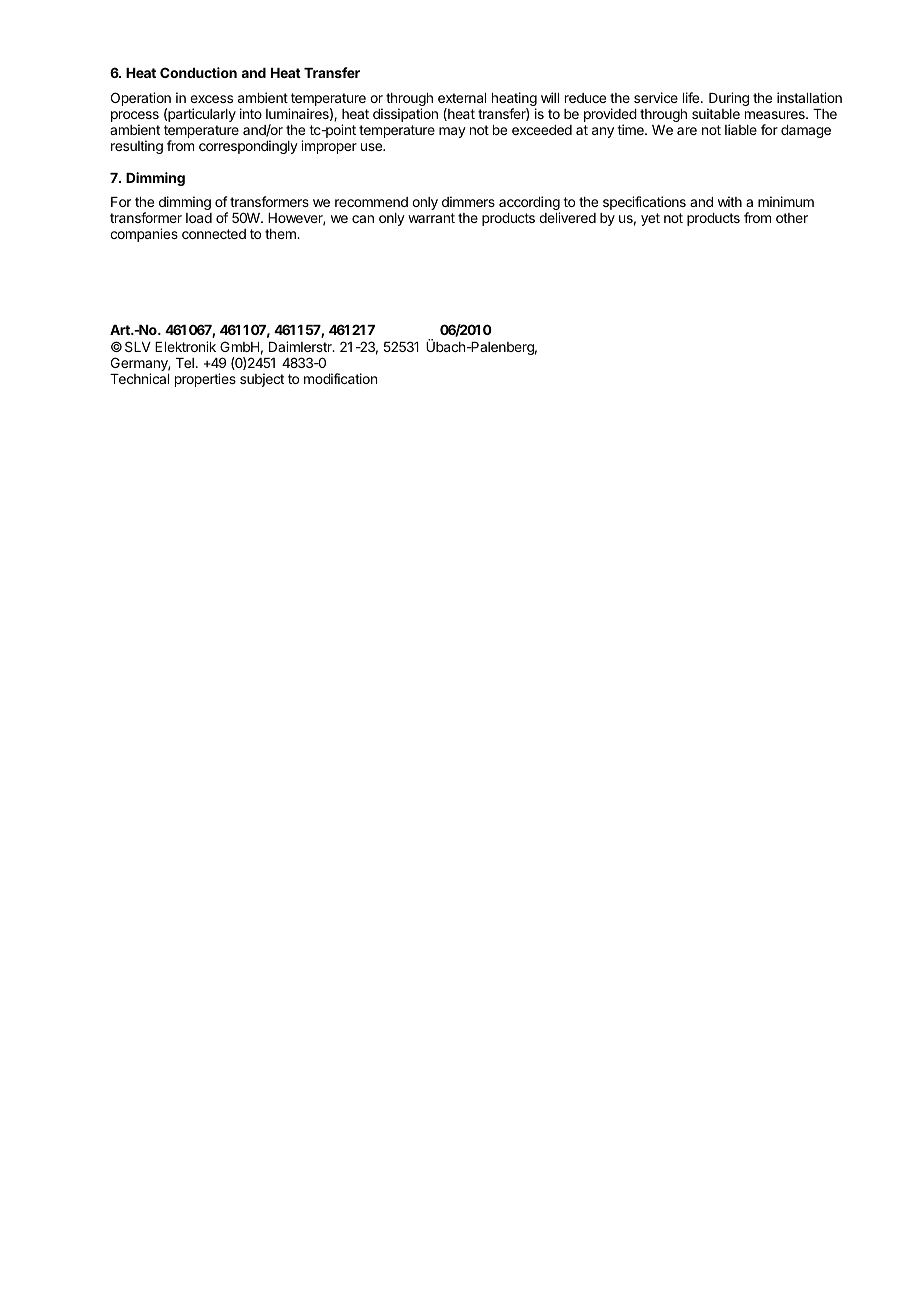  What do you see at coordinates (431, 218) in the screenshot?
I see `warrant` at bounding box center [431, 218].
